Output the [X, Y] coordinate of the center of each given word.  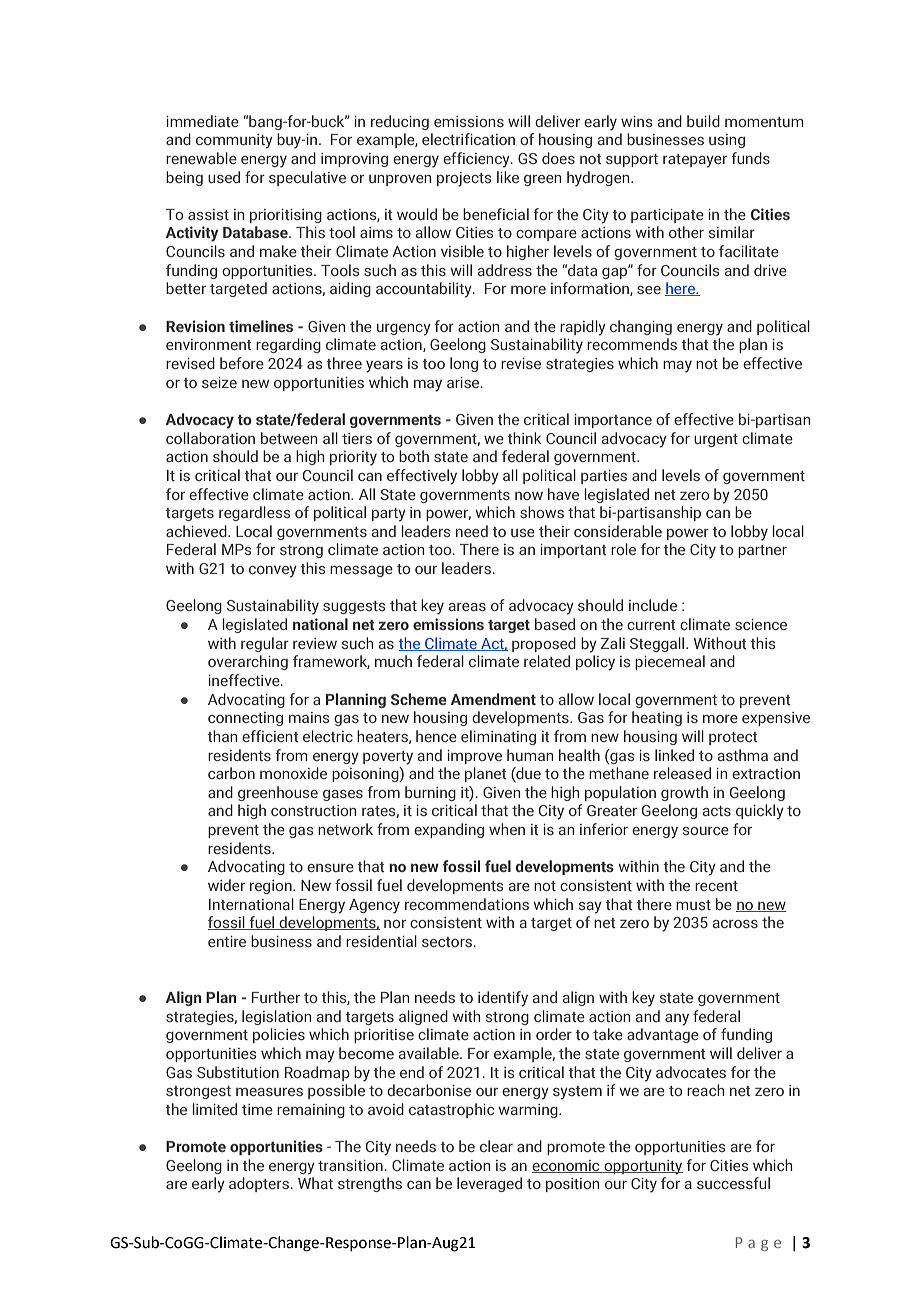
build [703, 121]
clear [496, 1146]
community [234, 141]
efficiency [477, 160]
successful [733, 1183]
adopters [259, 1184]
